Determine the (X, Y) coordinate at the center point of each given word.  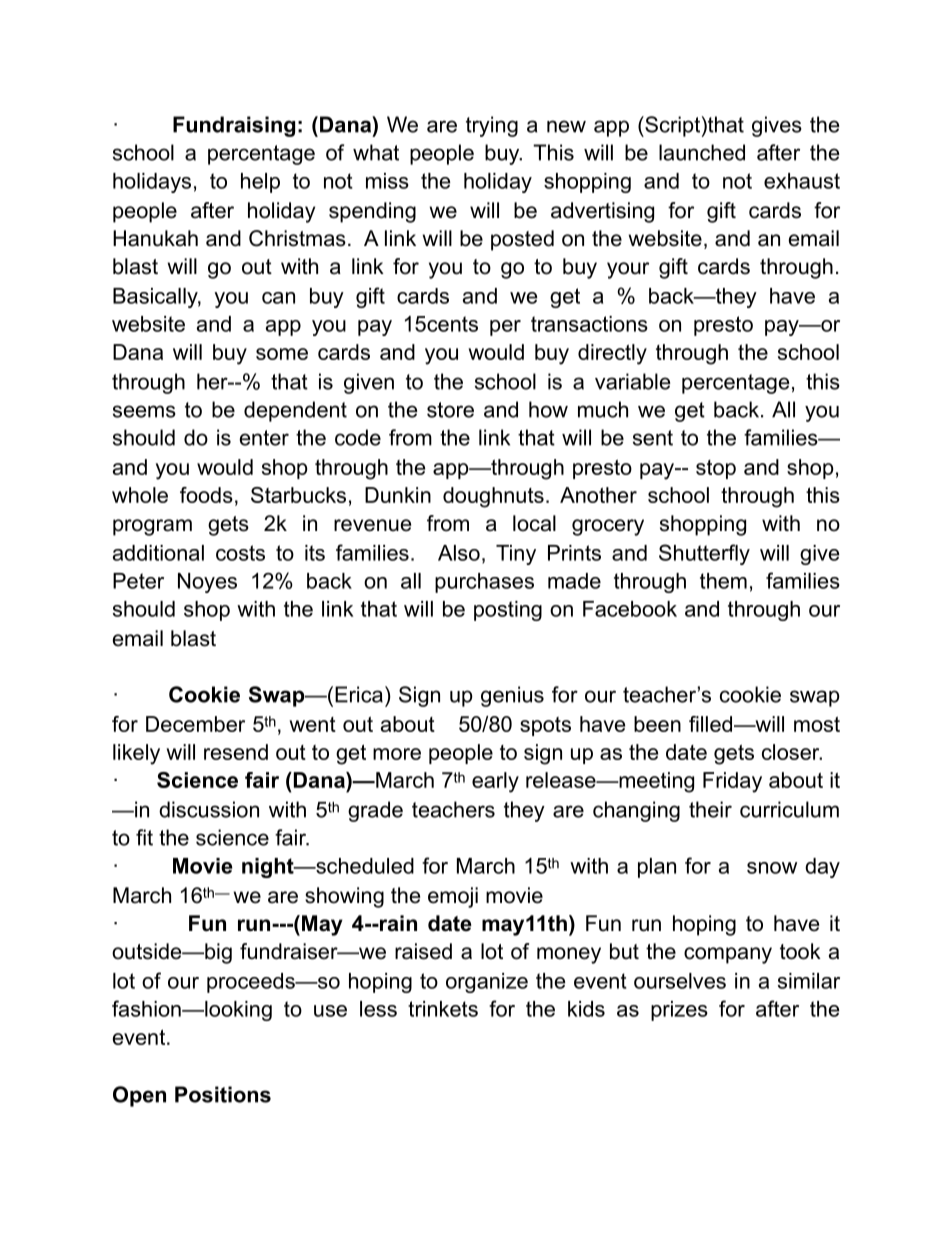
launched (702, 152)
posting (508, 611)
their (710, 809)
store (450, 410)
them (723, 581)
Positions (223, 1094)
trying (492, 126)
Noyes (207, 583)
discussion (209, 809)
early (495, 782)
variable (632, 381)
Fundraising (234, 126)
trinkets (443, 1009)
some (282, 354)
